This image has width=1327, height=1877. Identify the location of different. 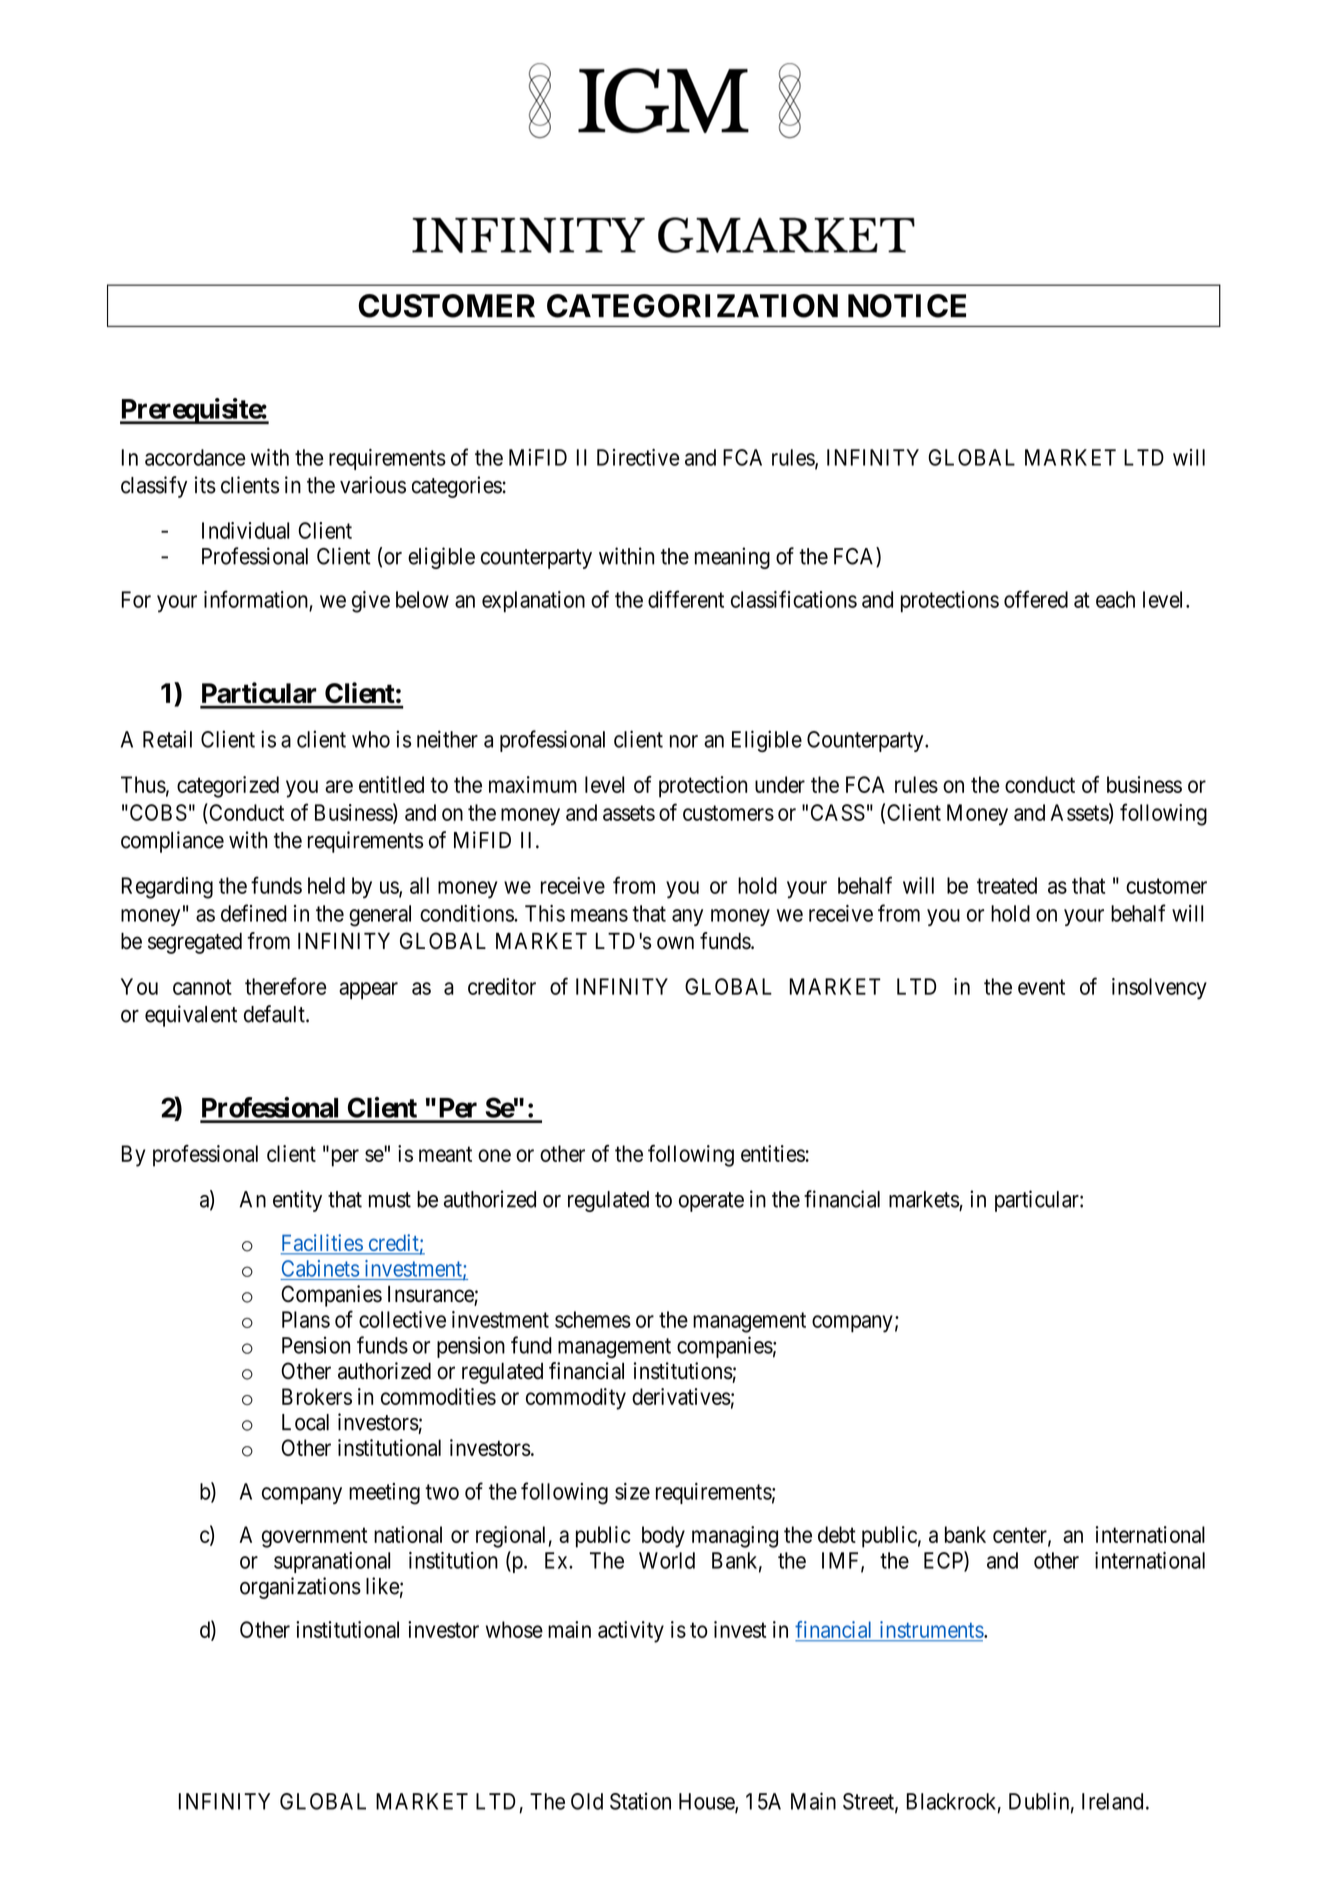
(686, 599).
